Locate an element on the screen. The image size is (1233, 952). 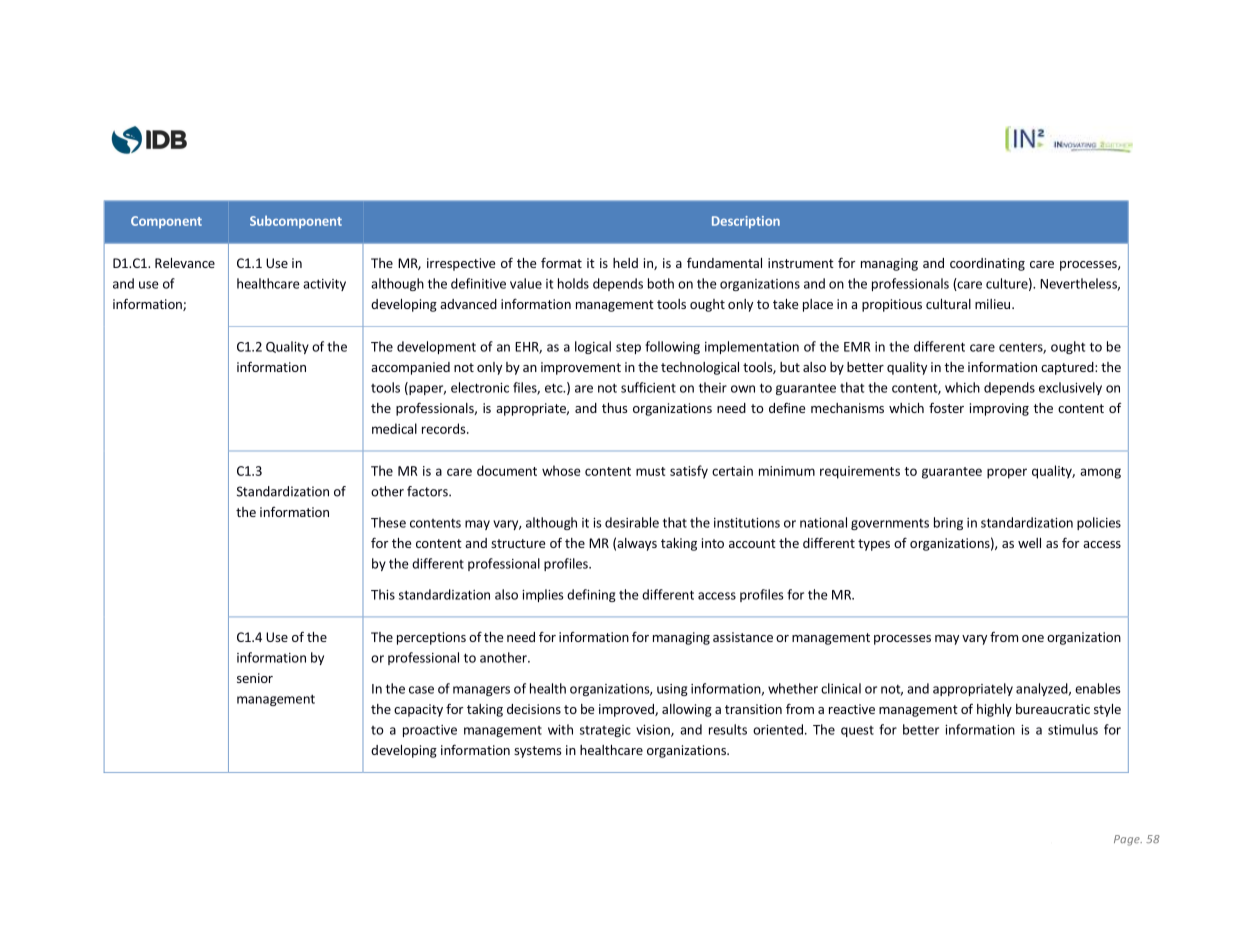
exclusively is located at coordinates (1070, 388).
